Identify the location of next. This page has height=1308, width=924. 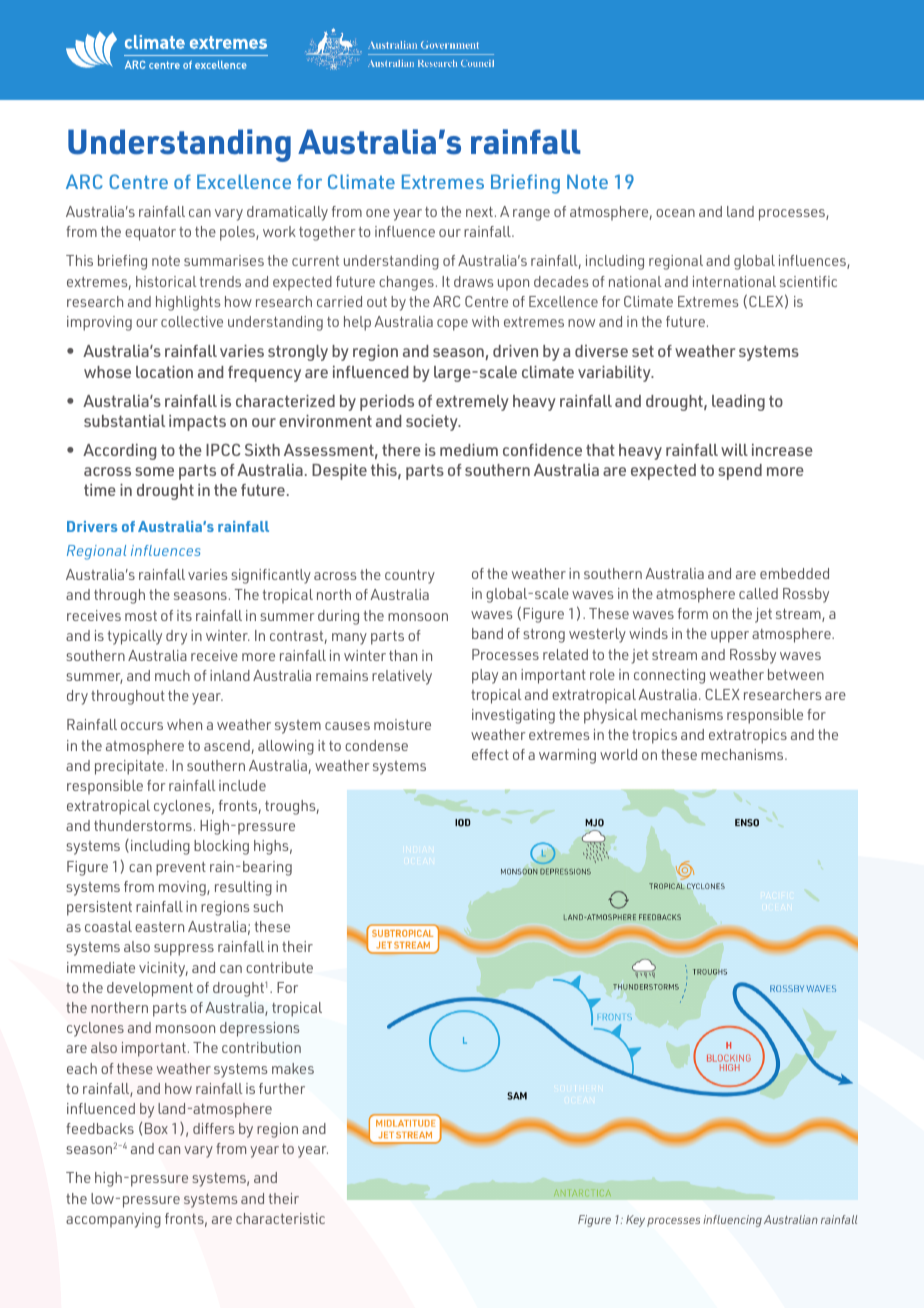
(479, 211).
